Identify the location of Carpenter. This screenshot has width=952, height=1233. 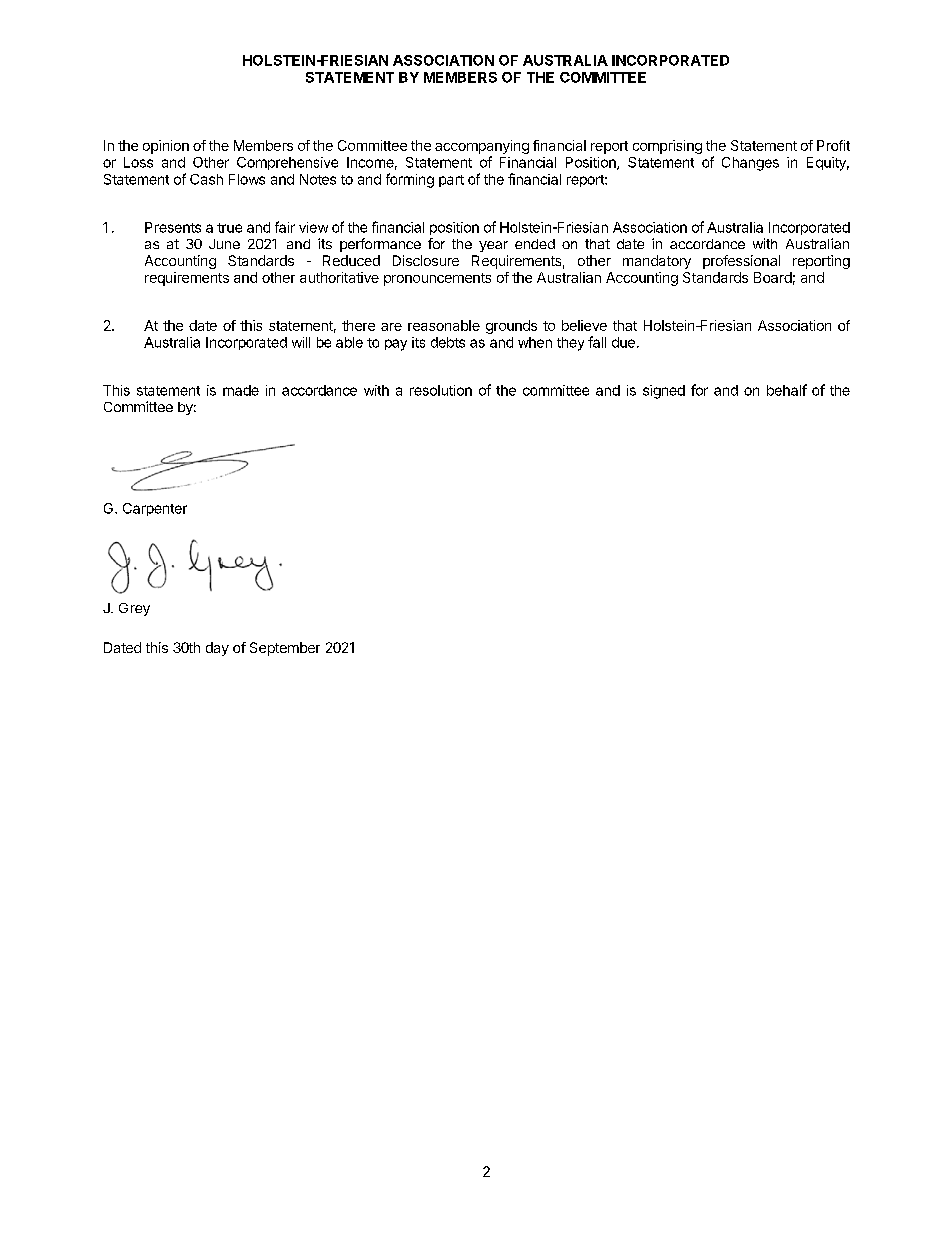
(155, 509).
